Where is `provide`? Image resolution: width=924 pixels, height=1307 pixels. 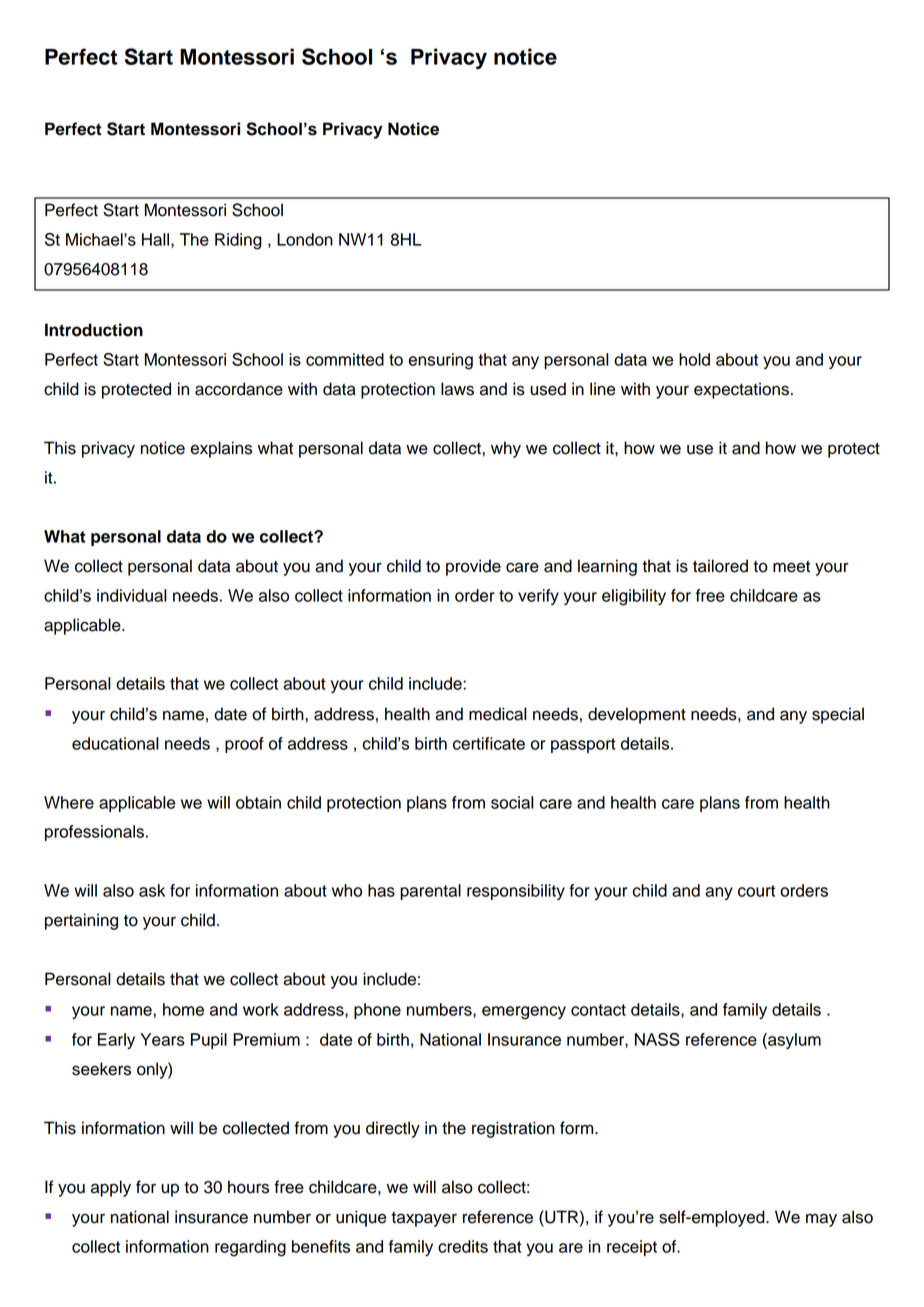 provide is located at coordinates (473, 567).
